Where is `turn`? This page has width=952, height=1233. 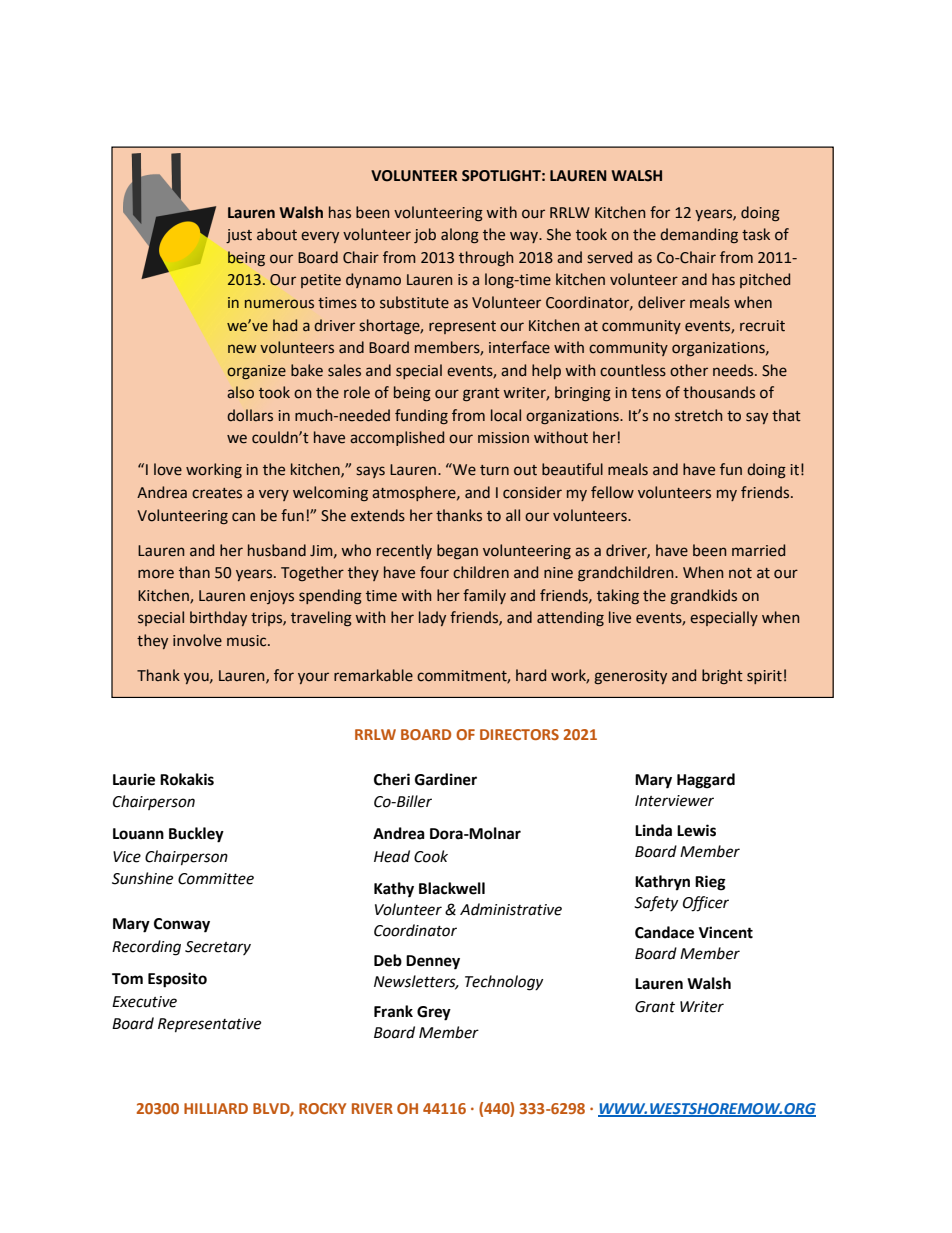
turn is located at coordinates (494, 470).
